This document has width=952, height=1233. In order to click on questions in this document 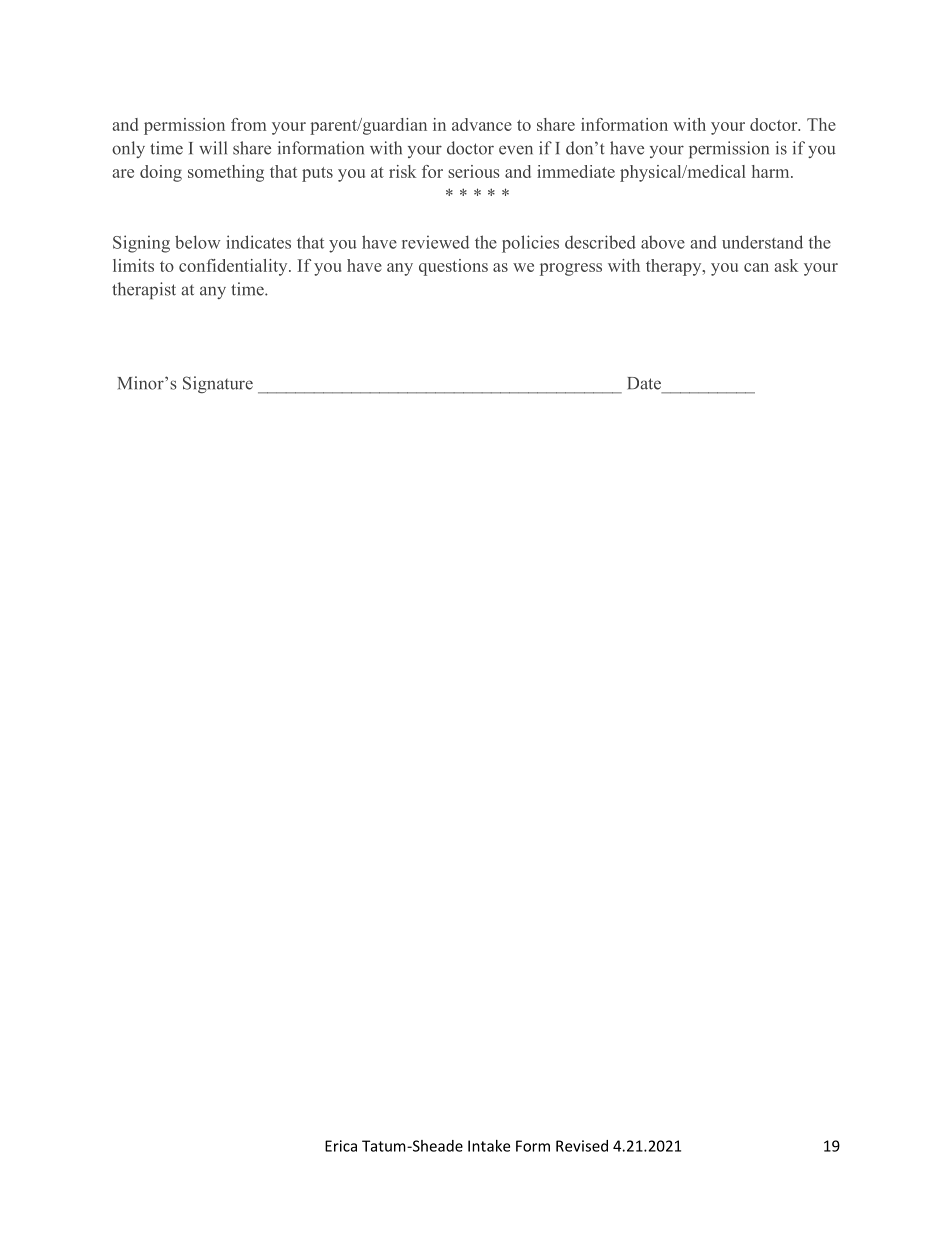, I will do `click(453, 267)`.
